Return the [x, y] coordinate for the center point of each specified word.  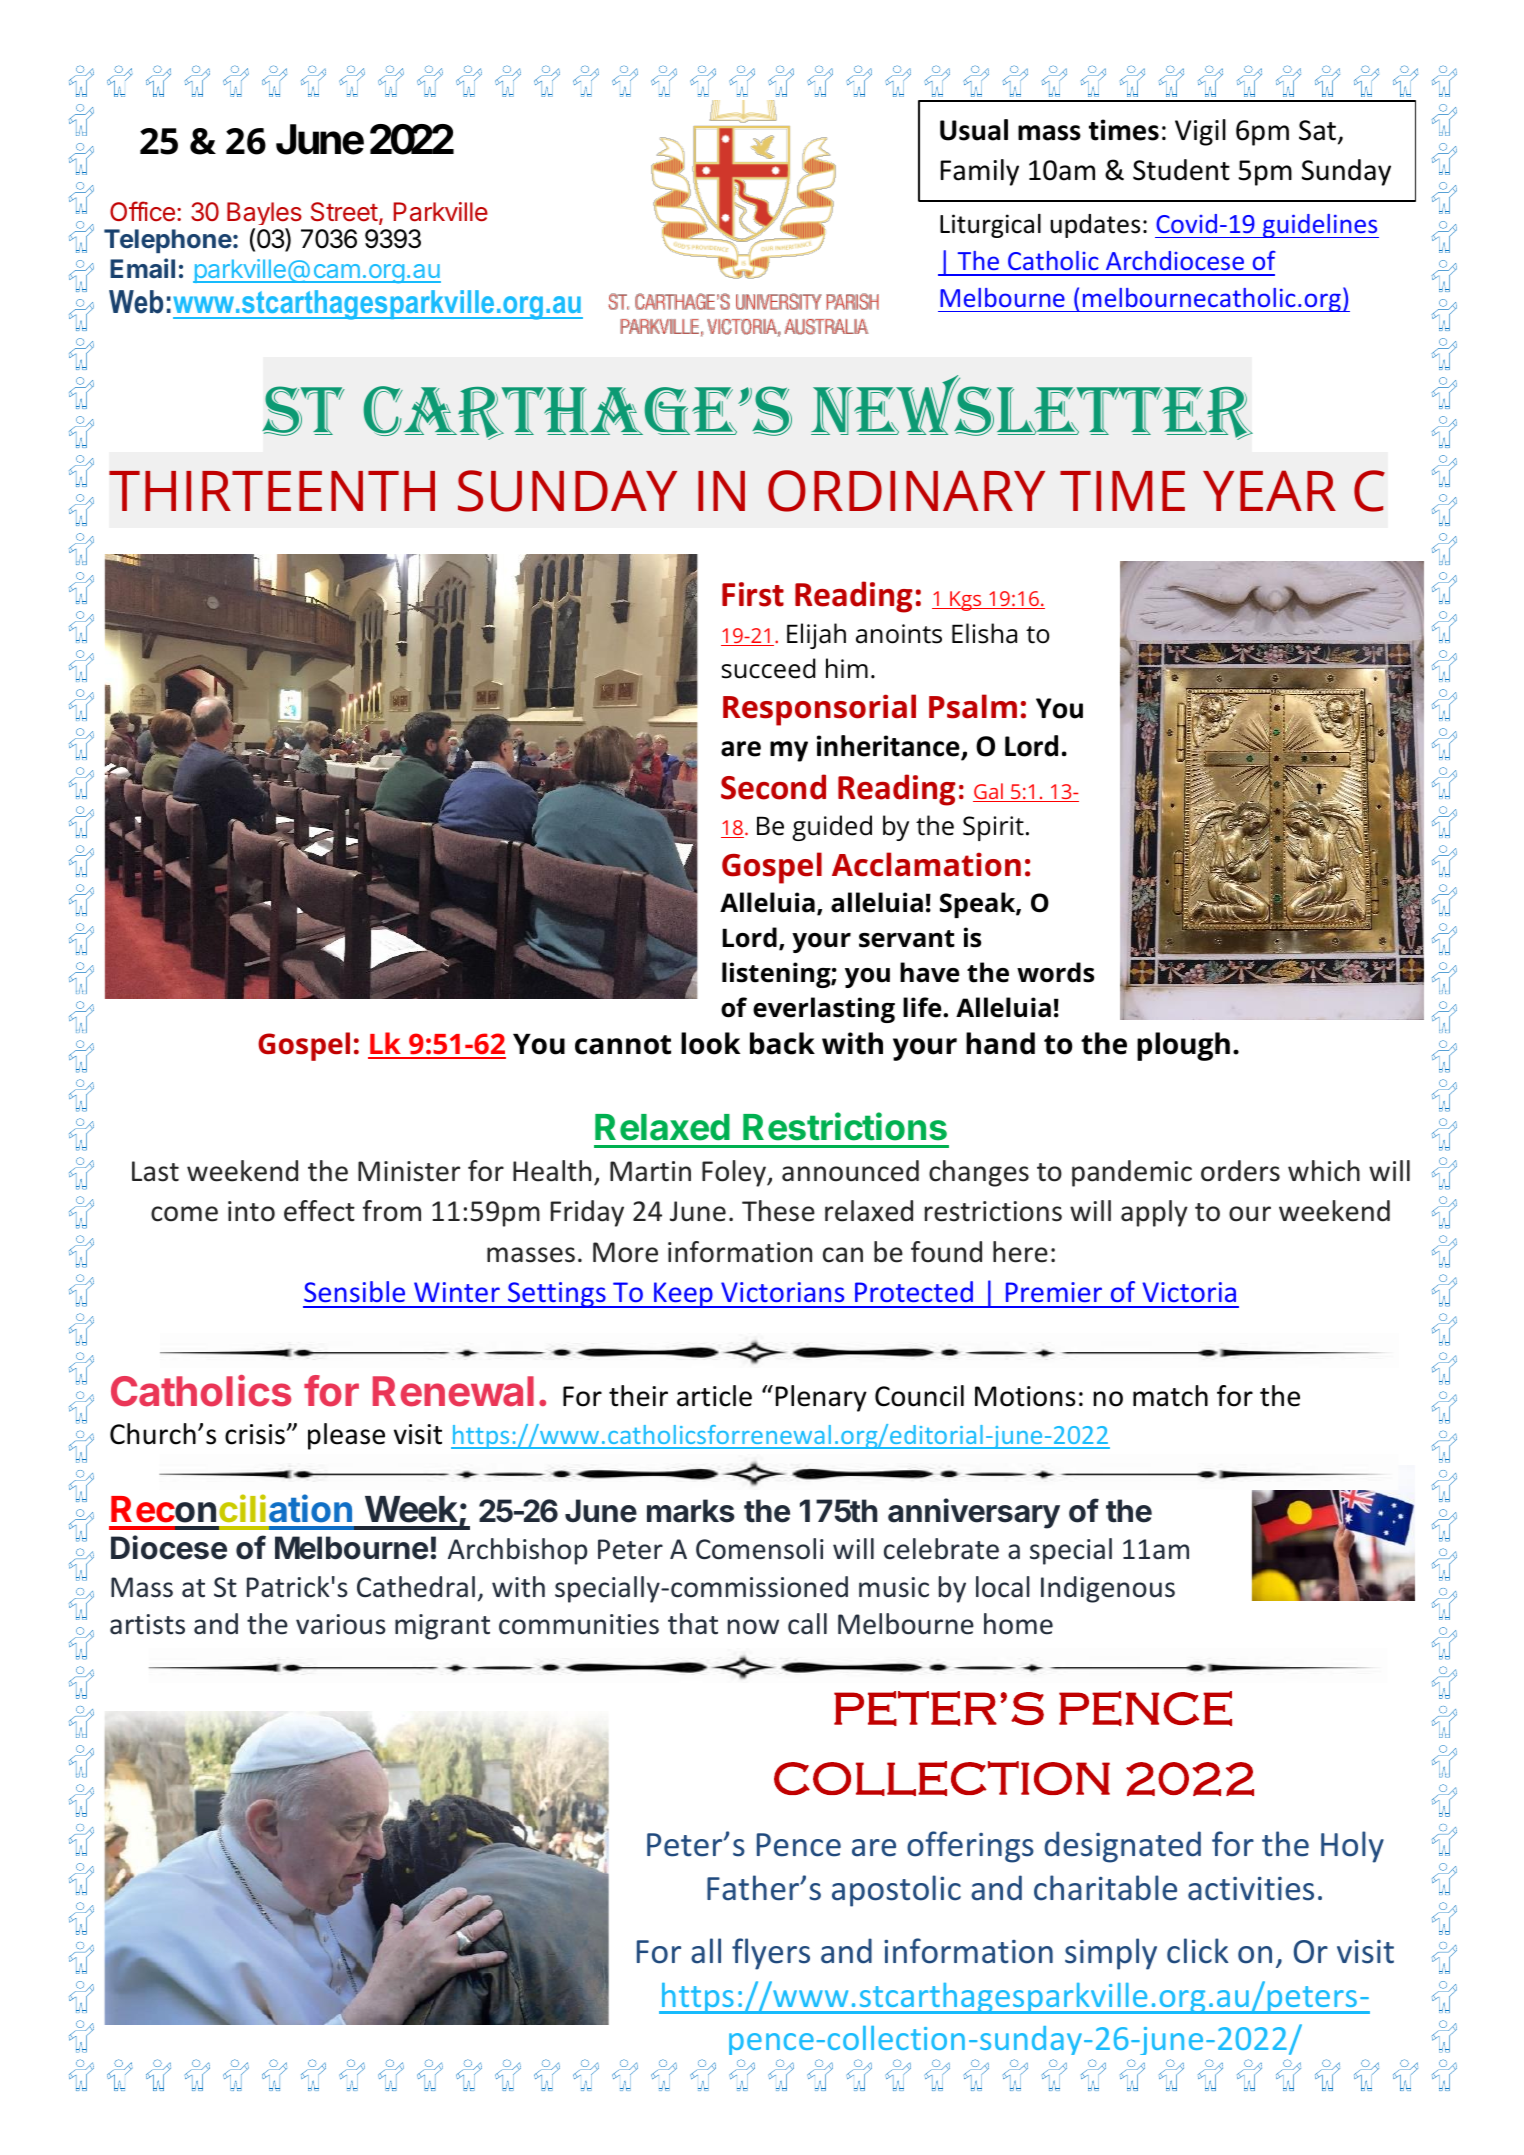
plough [1183, 1046]
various [341, 1624]
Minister [409, 1171]
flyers [771, 1954]
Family [980, 172]
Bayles [265, 216]
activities [1251, 1889]
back [782, 1043]
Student [1181, 170]
